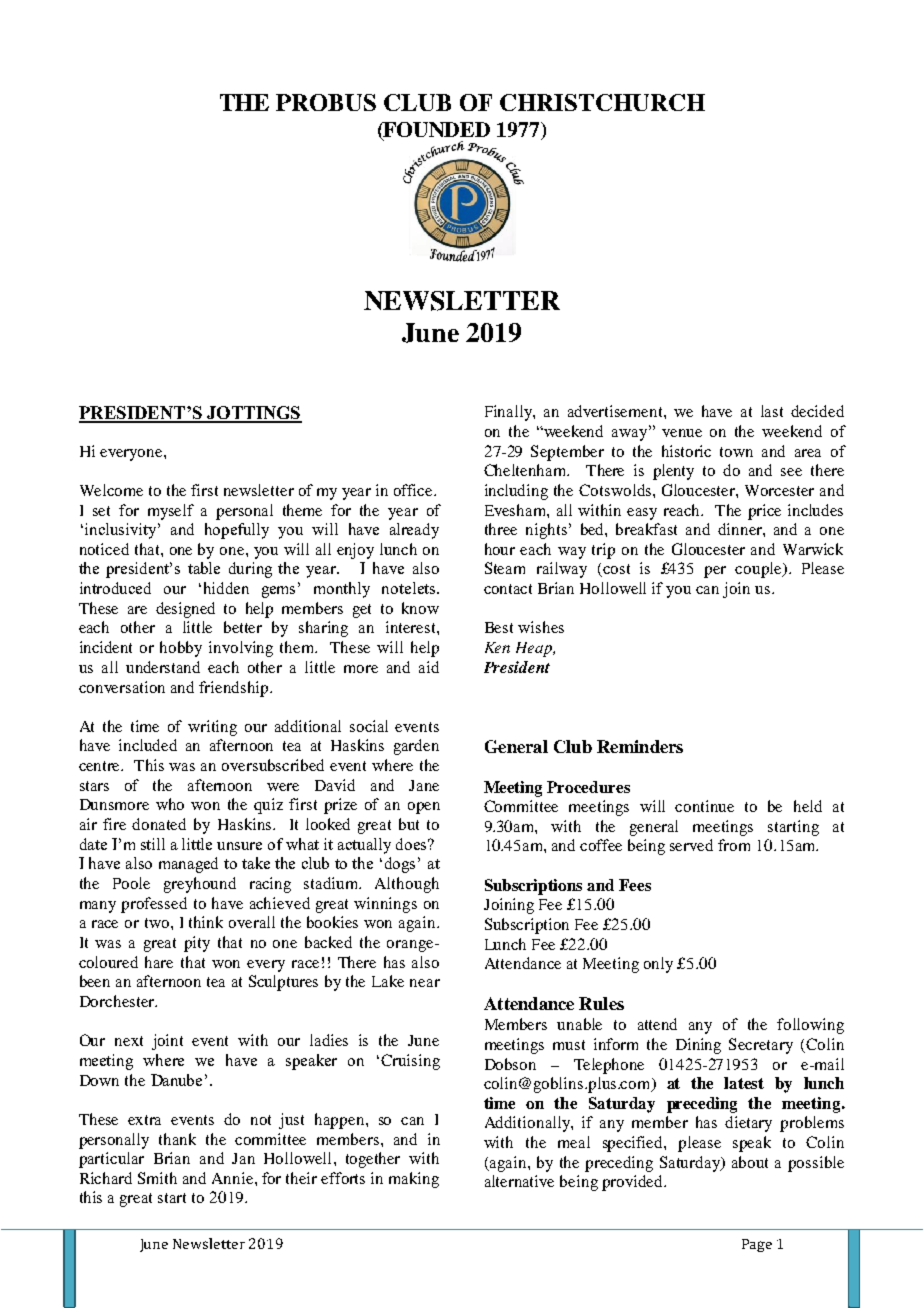 Image resolution: width=924 pixels, height=1308 pixels. Describe the element at coordinates (402, 865) in the screenshot. I see `dogs` at that location.
